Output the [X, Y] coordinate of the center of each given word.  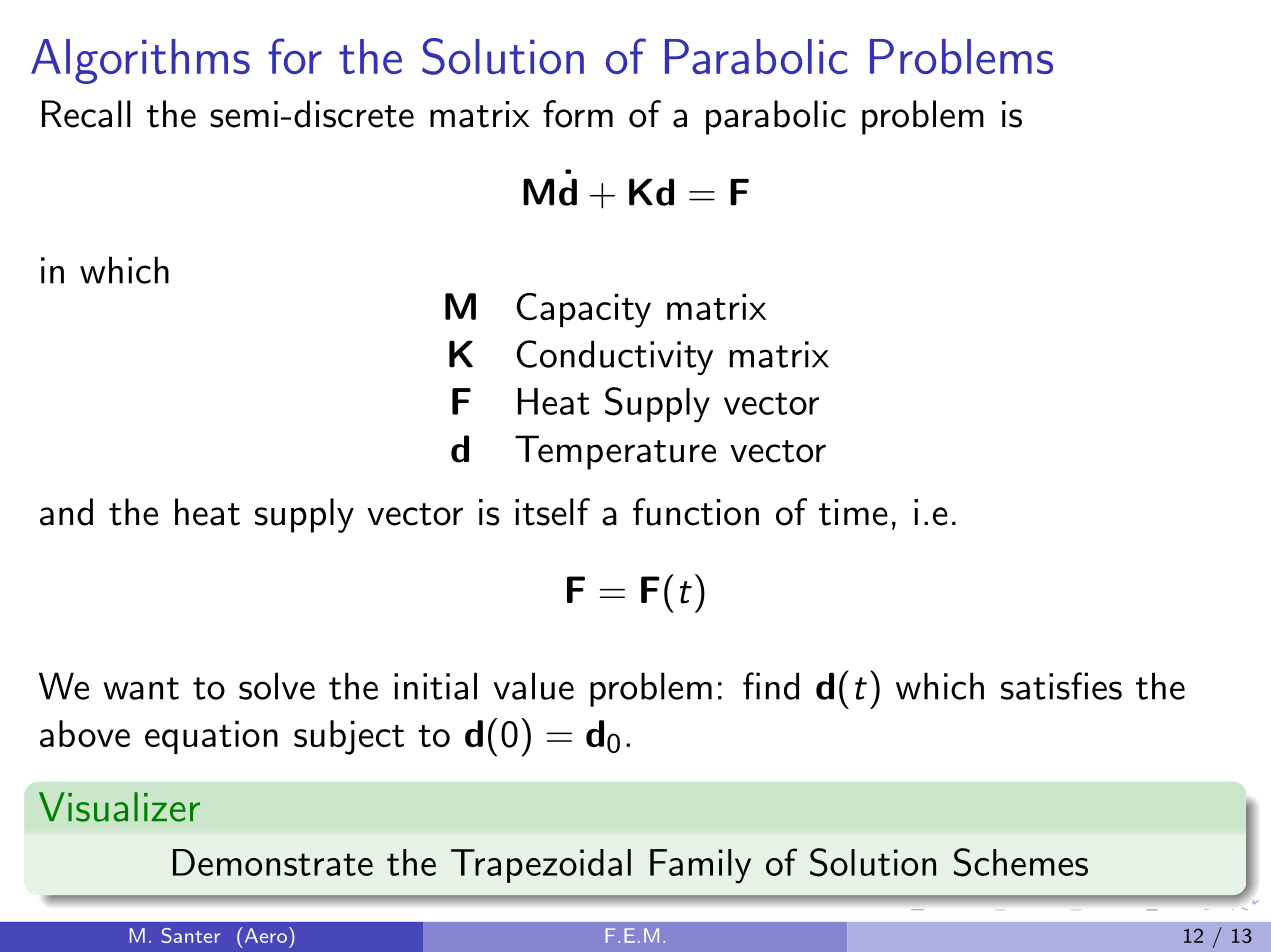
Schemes [1021, 862]
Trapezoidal [541, 866]
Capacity [583, 310]
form [578, 114]
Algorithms [140, 61]
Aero [264, 935]
